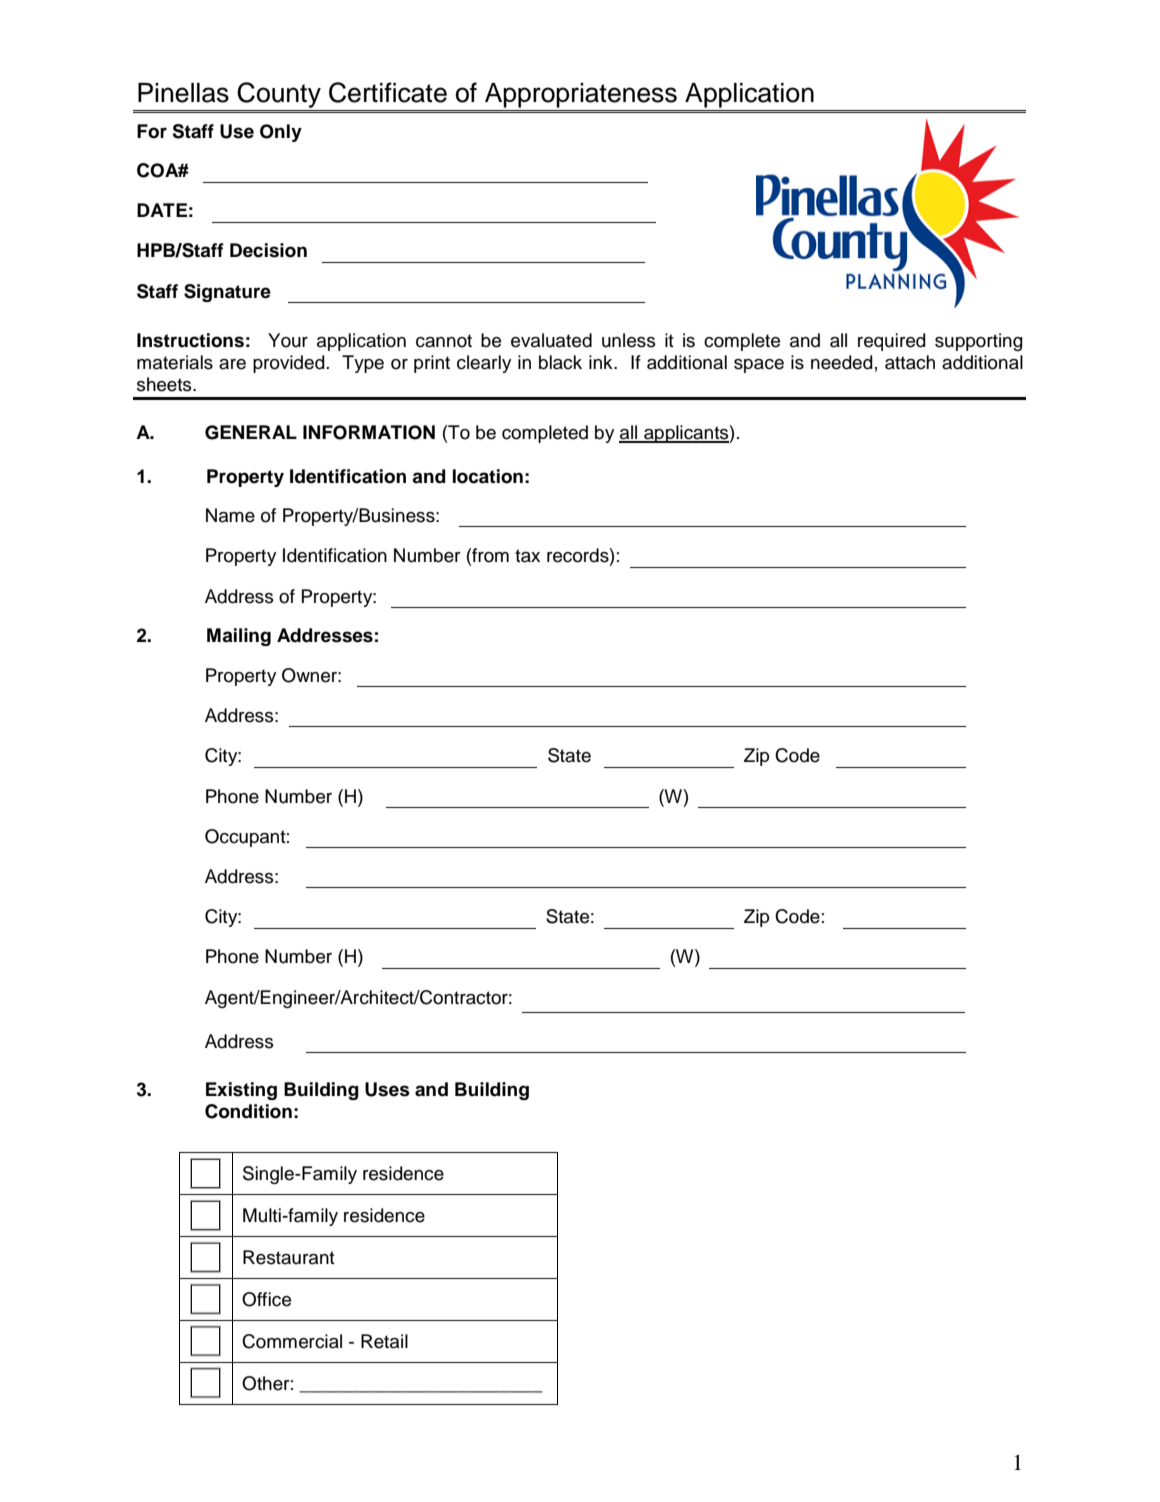 This screenshot has height=1502, width=1160. What do you see at coordinates (251, 432) in the screenshot?
I see `GENERAL` at bounding box center [251, 432].
